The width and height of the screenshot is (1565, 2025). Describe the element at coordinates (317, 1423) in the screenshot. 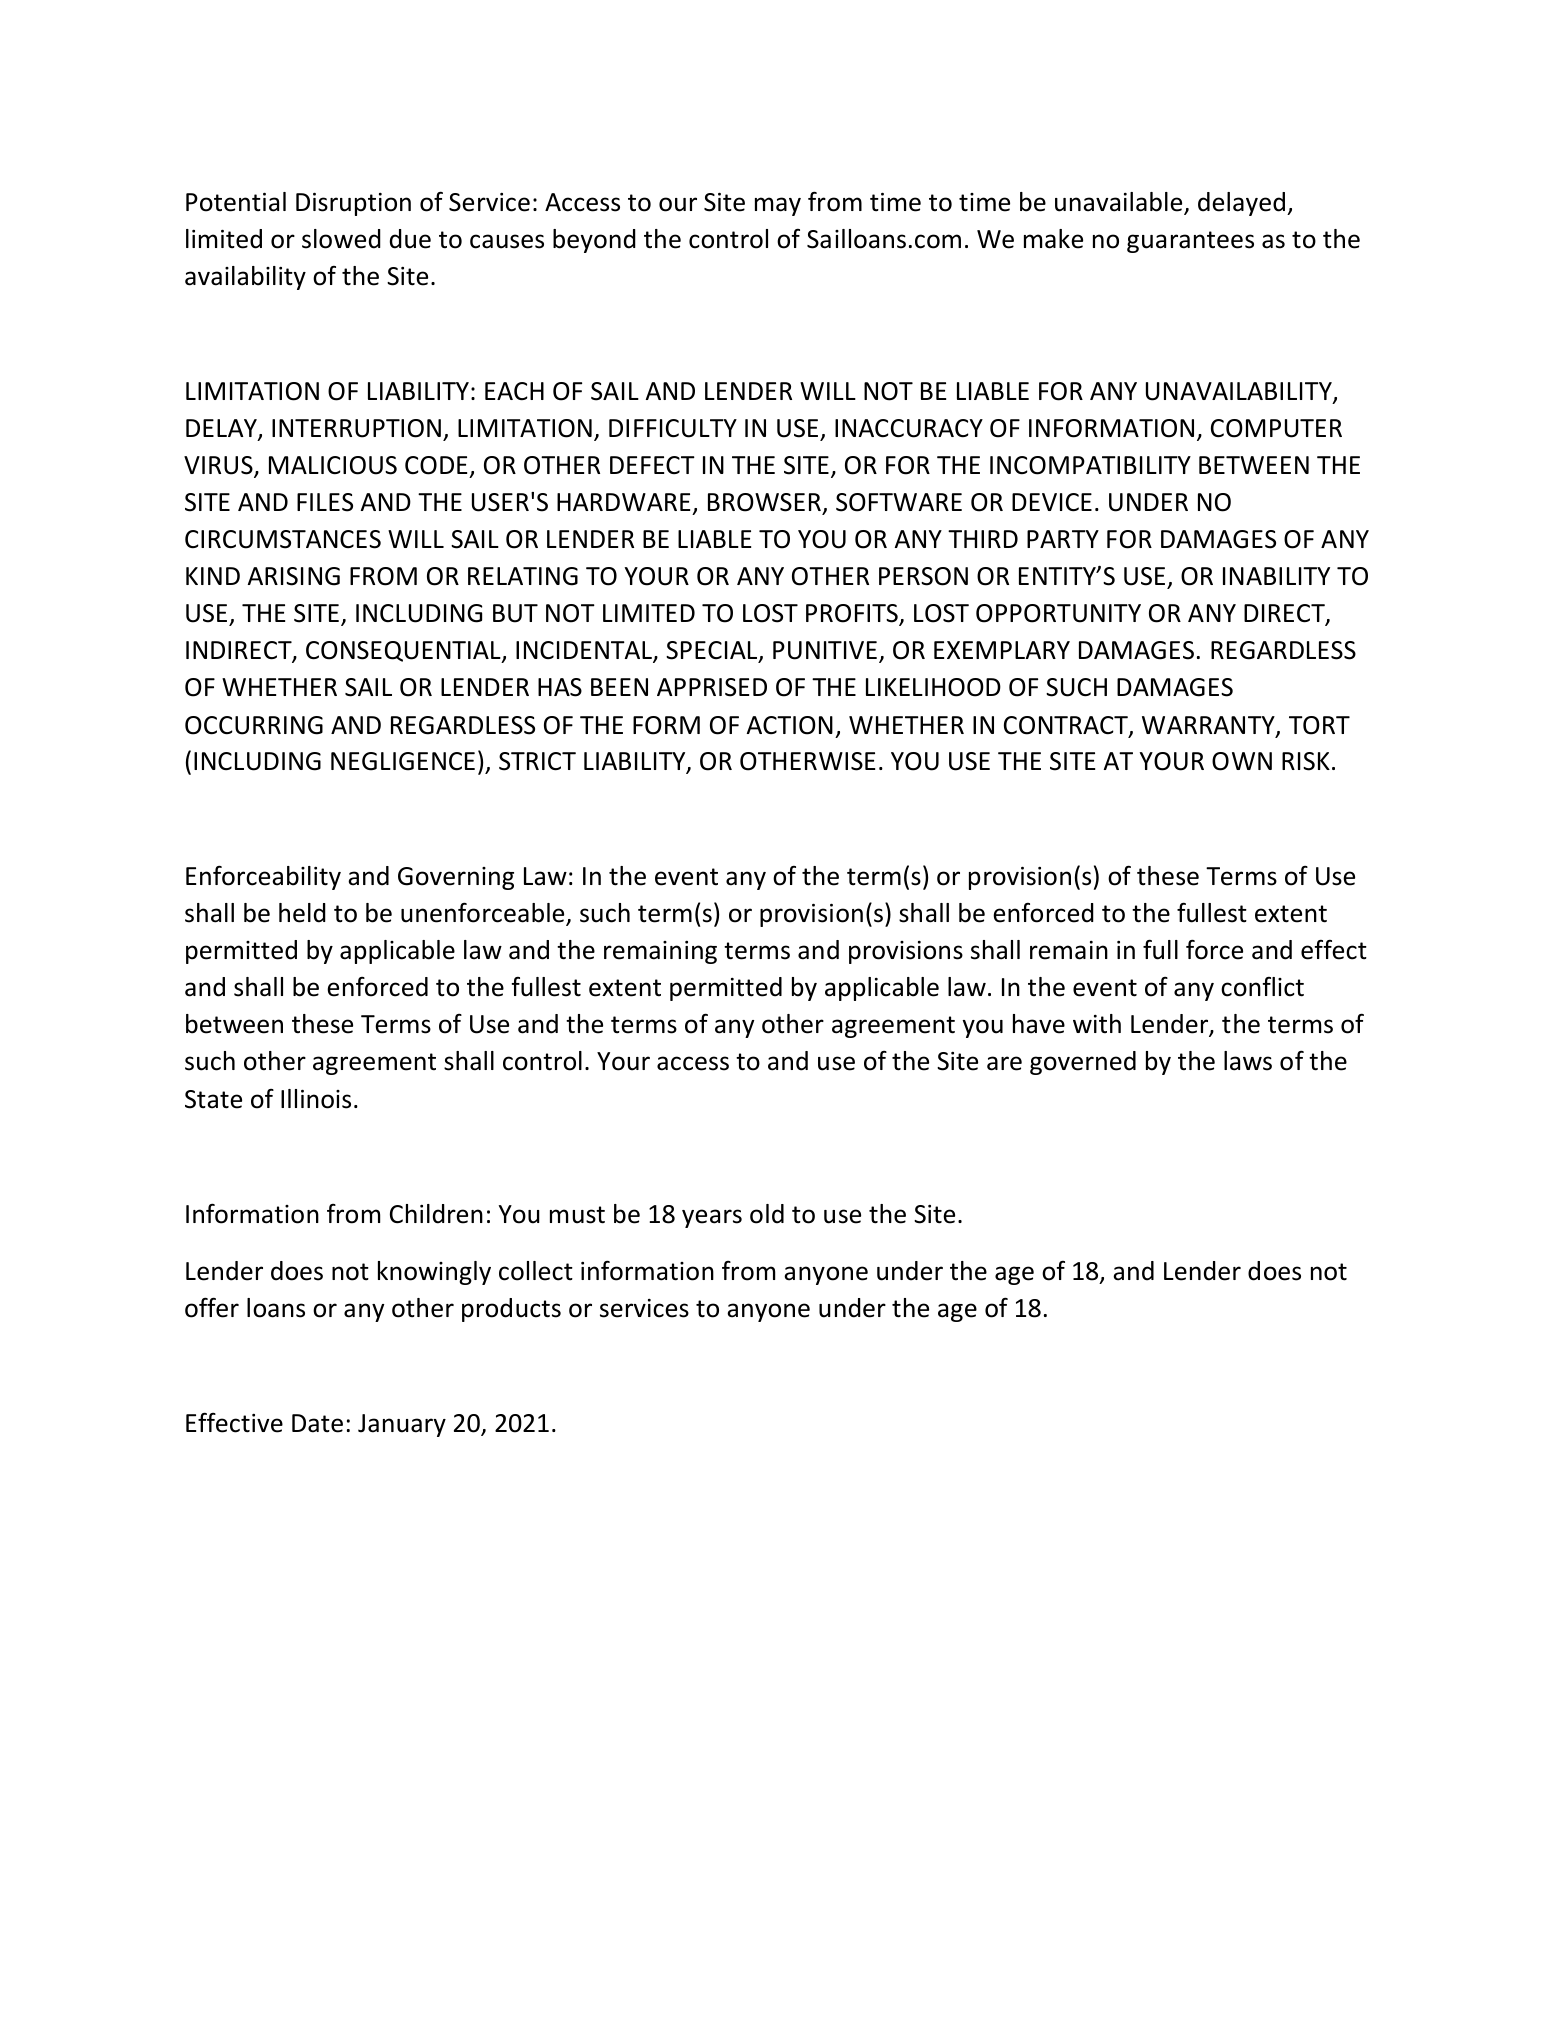

I see `Date` at that location.
